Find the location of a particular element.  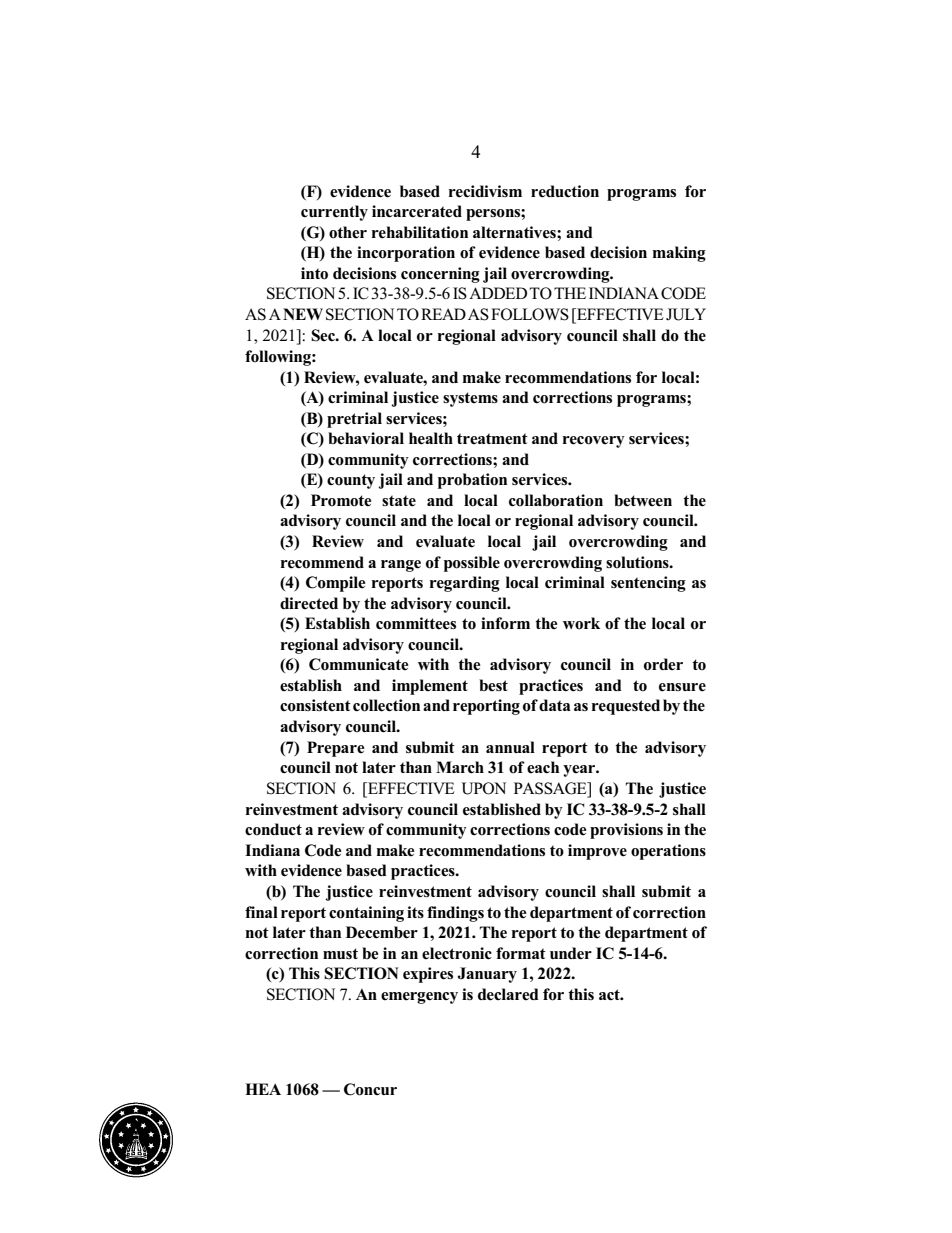

Prepare is located at coordinates (336, 749).
